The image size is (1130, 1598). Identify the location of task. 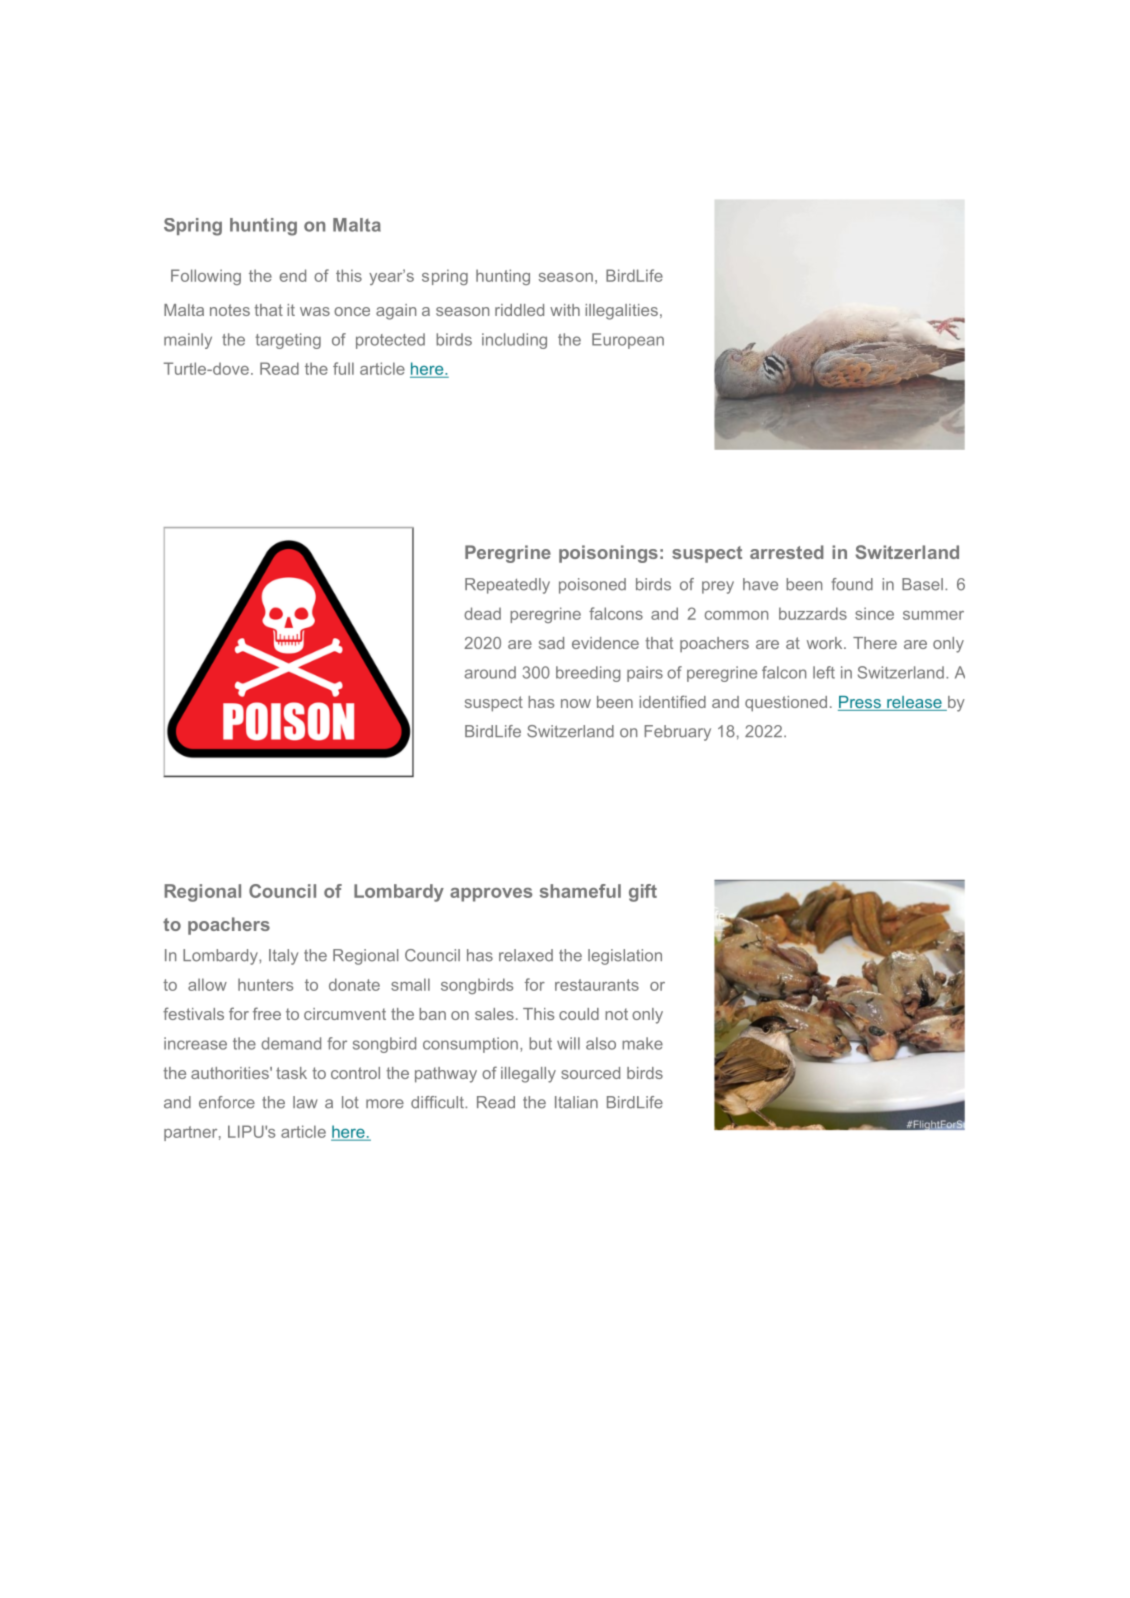
(291, 1073).
